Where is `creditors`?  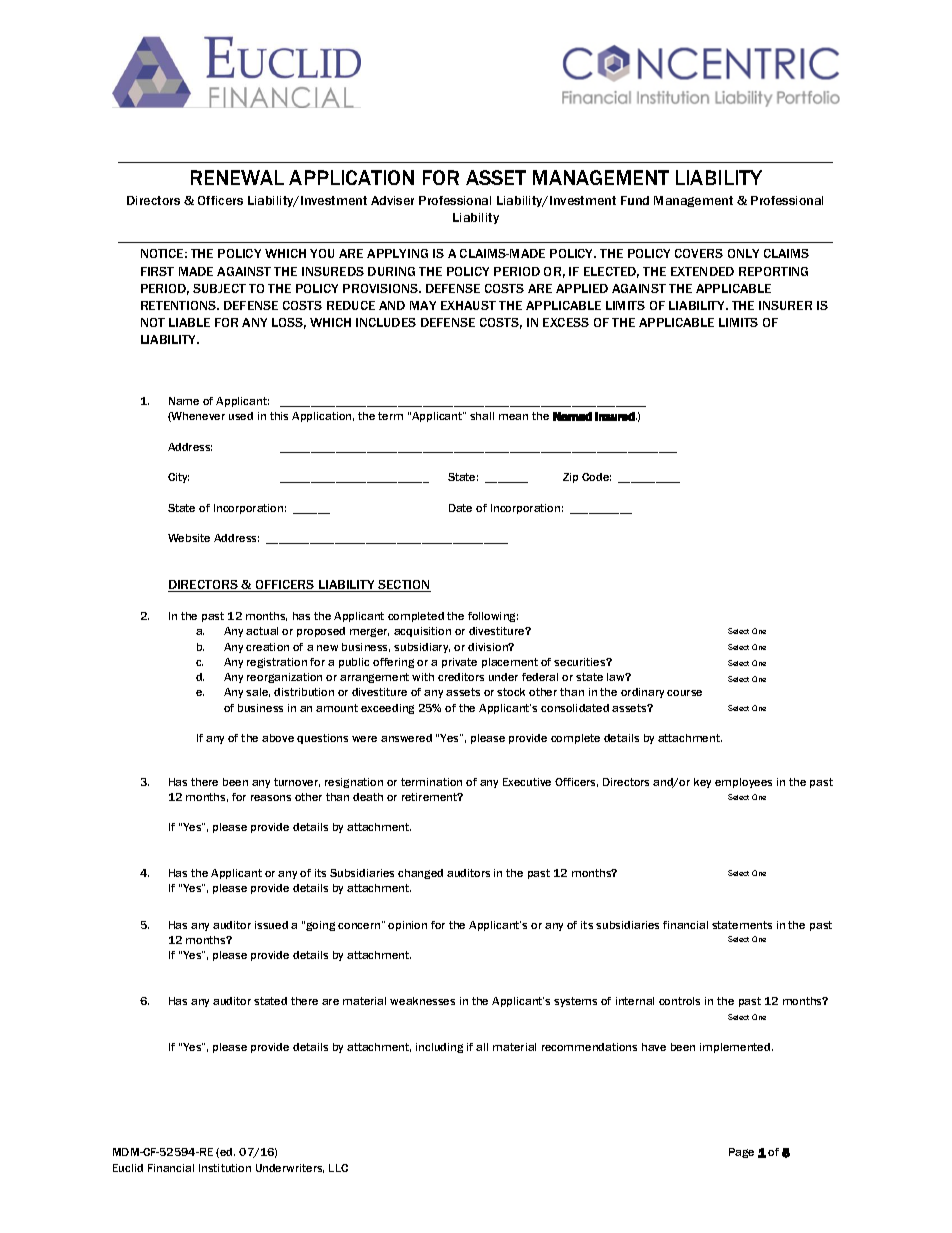
creditors is located at coordinates (461, 677).
